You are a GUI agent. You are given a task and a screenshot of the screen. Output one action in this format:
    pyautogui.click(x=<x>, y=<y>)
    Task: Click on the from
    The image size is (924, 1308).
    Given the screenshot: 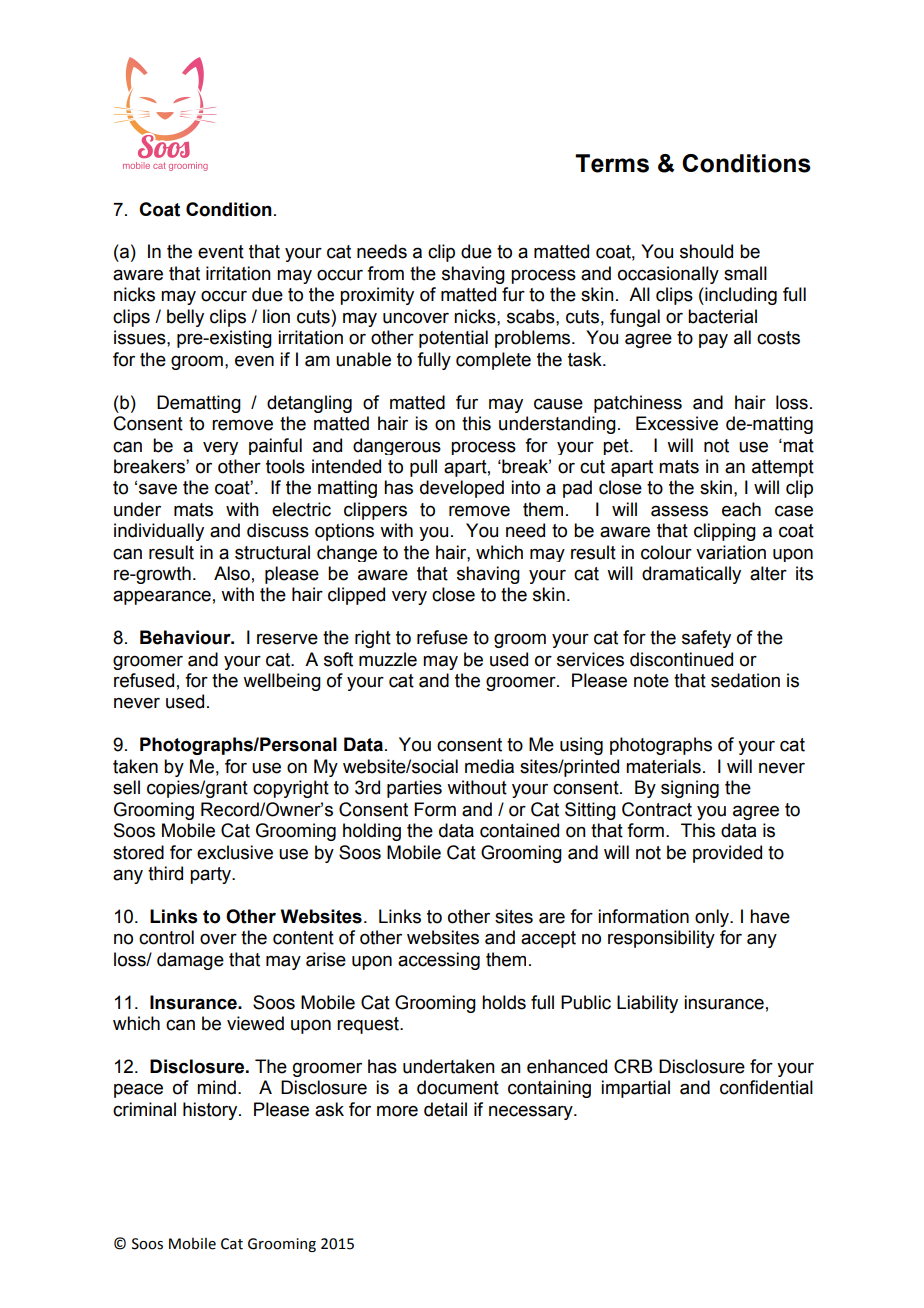 What is the action you would take?
    pyautogui.click(x=385, y=273)
